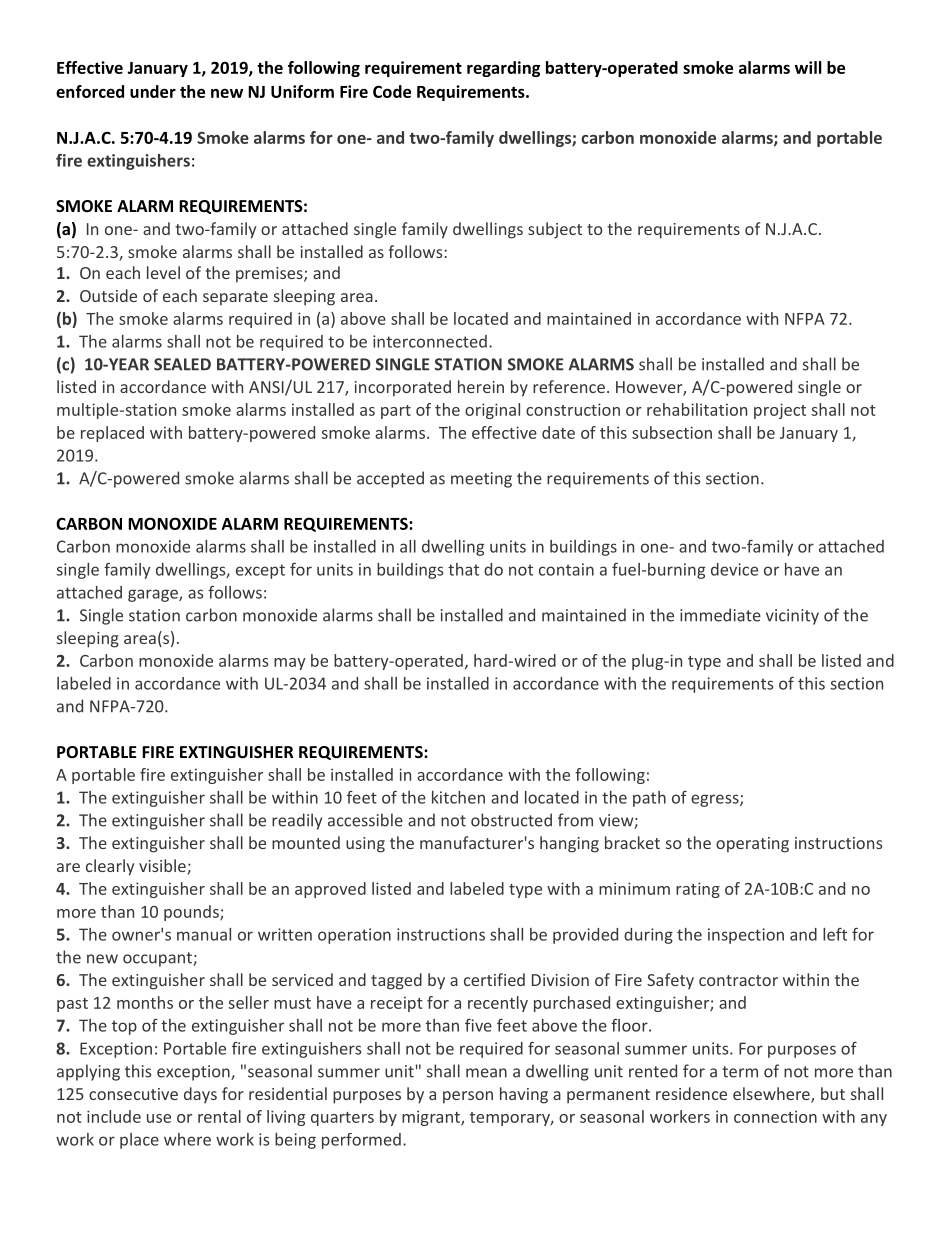  What do you see at coordinates (159, 1118) in the screenshot?
I see `use` at bounding box center [159, 1118].
